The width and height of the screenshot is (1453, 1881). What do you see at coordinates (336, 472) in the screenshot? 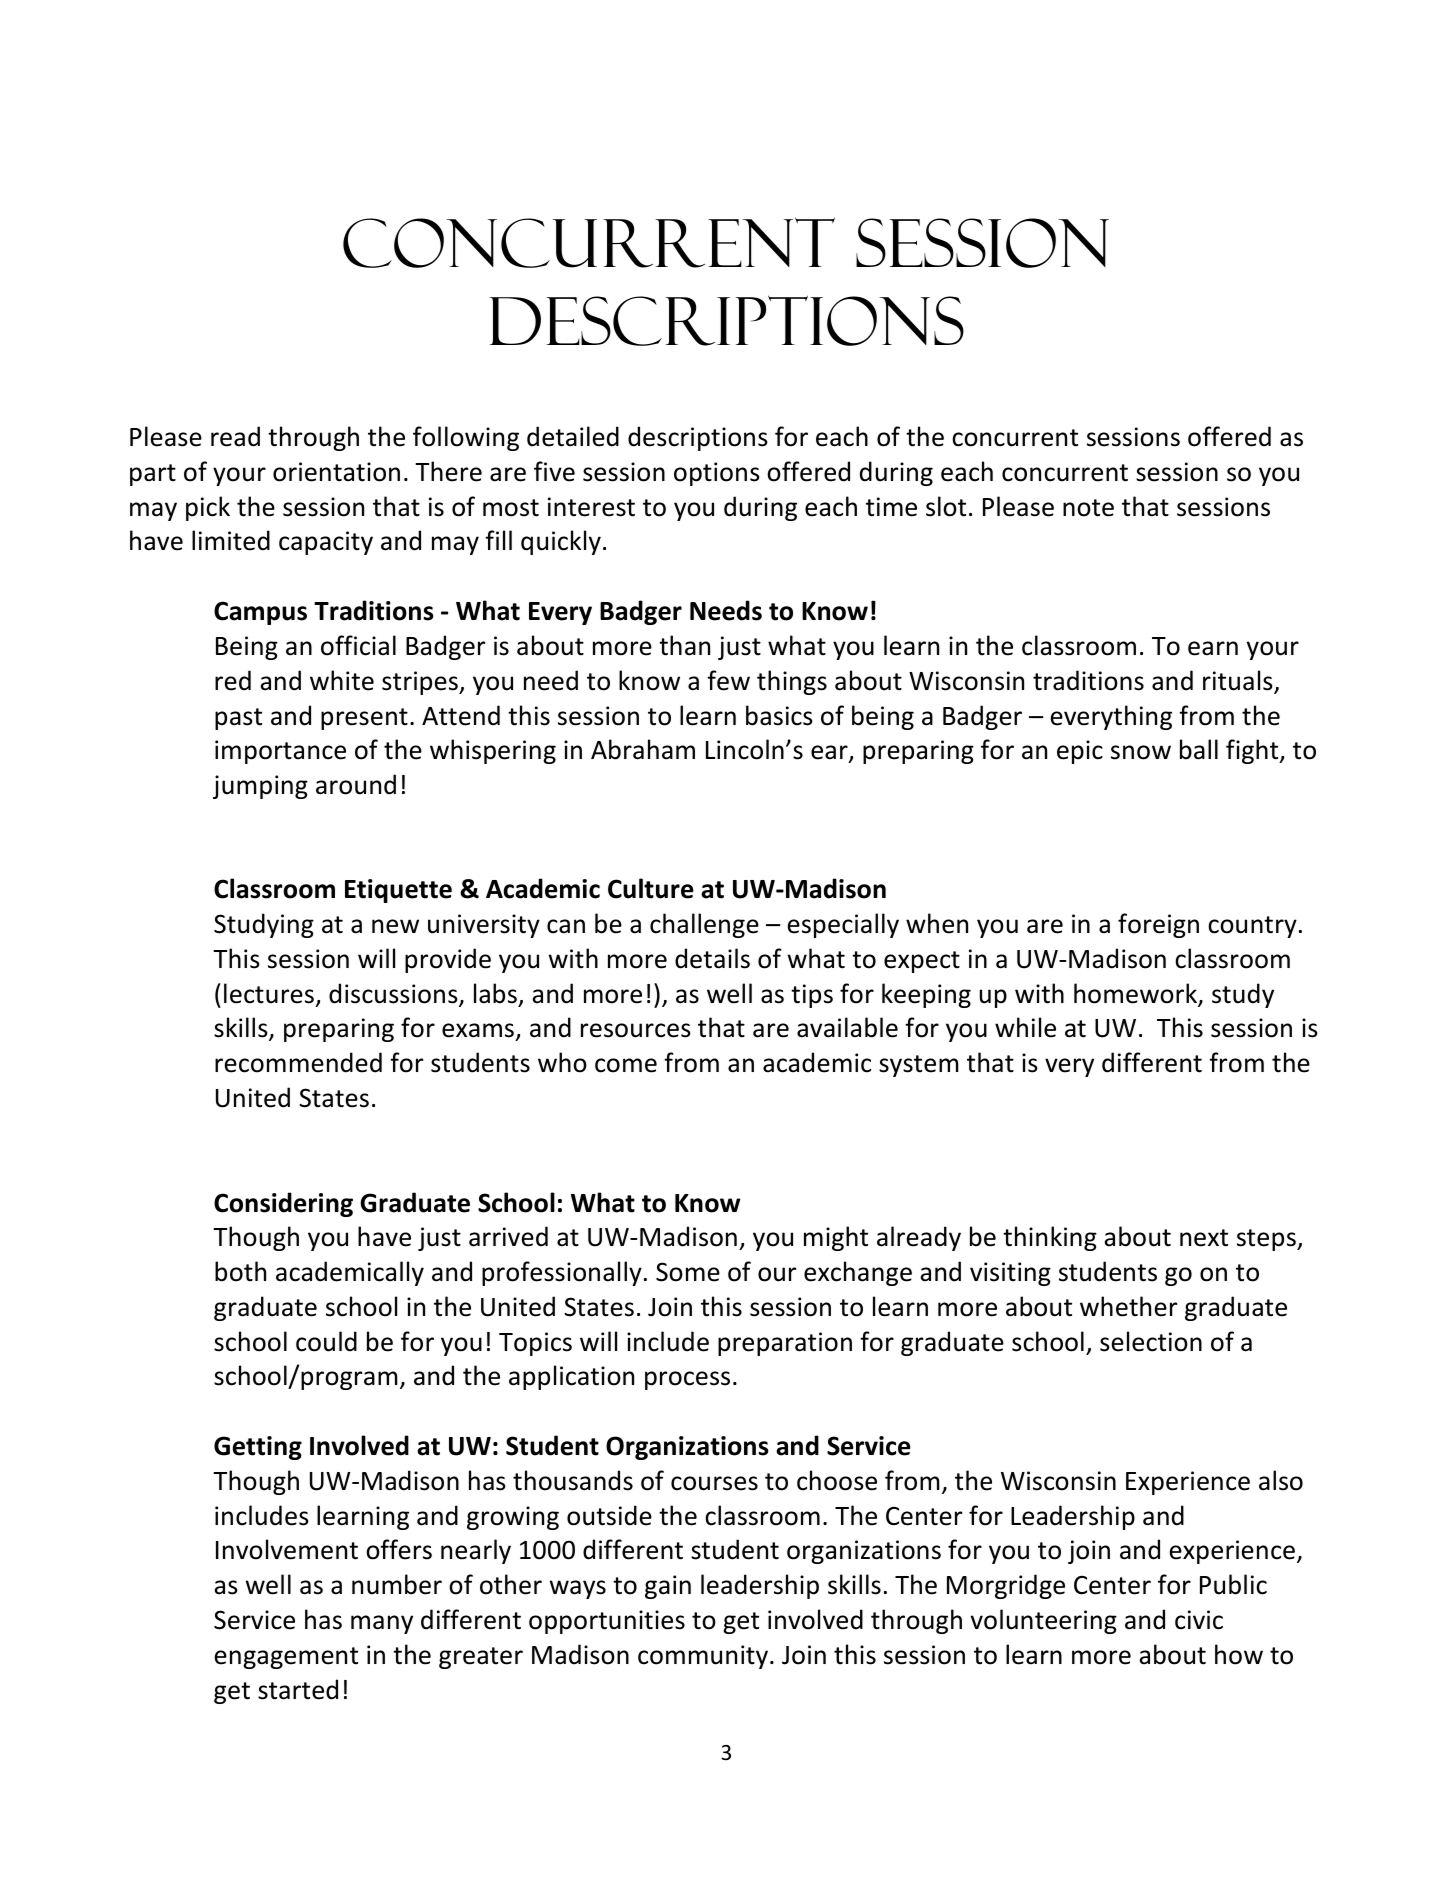
I see `orientation` at bounding box center [336, 472].
